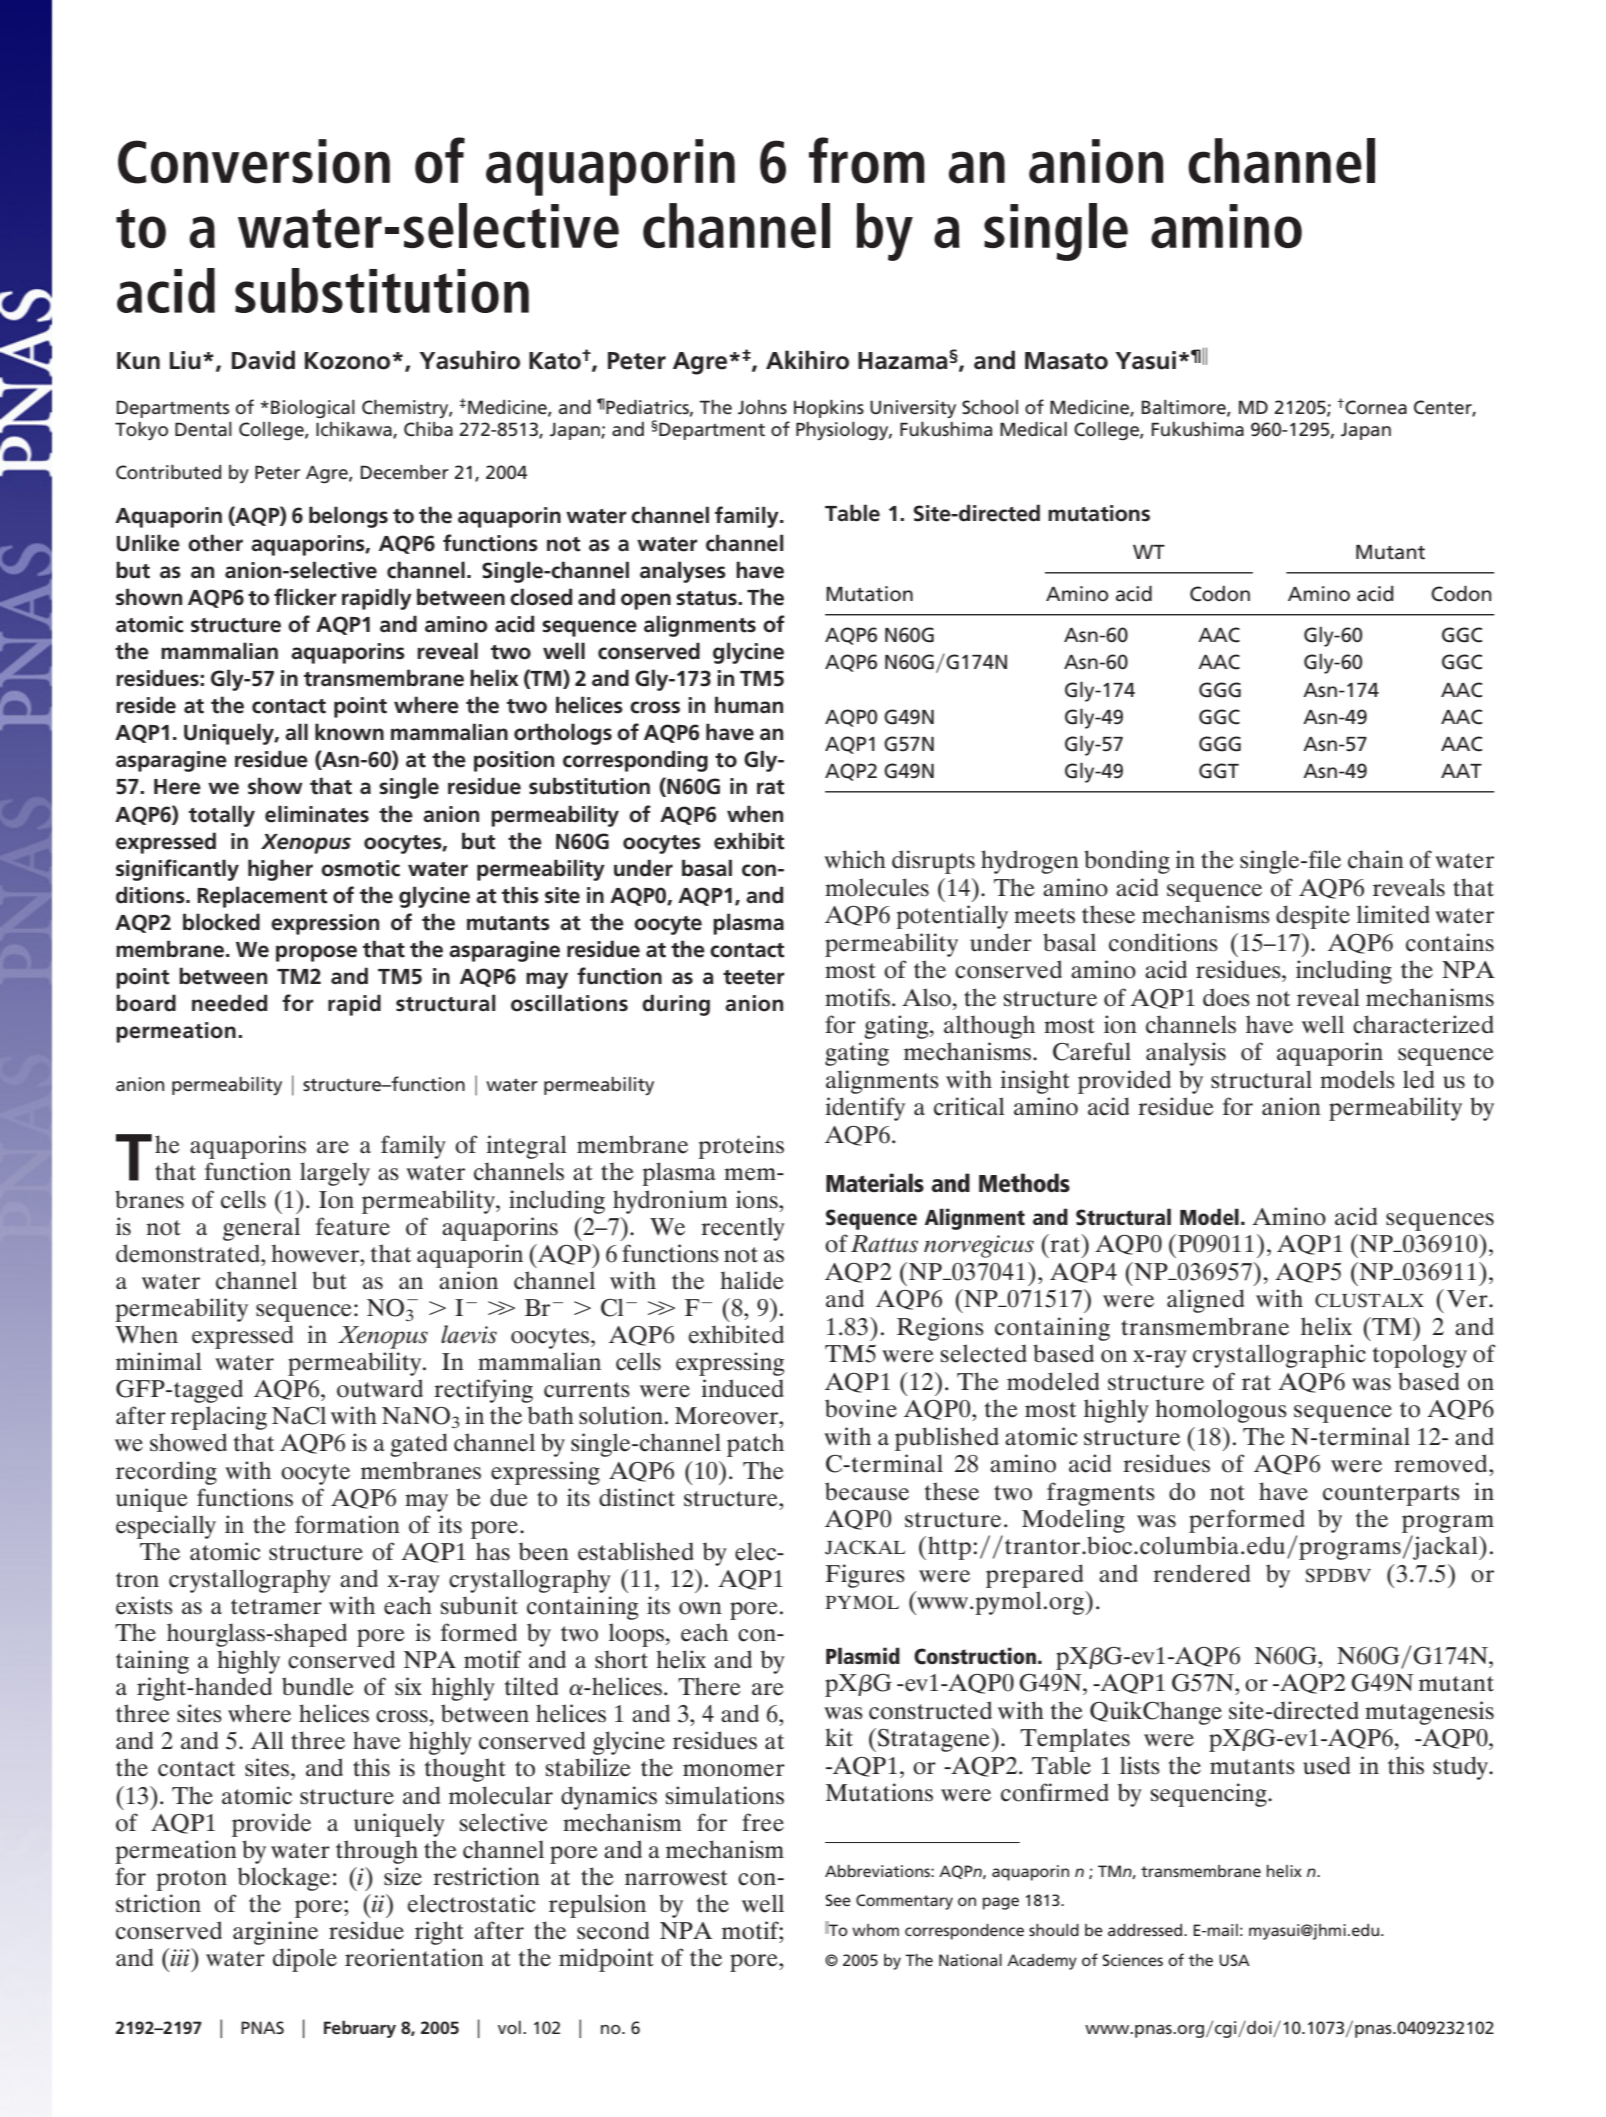  What do you see at coordinates (254, 161) in the image?
I see `Conversion` at bounding box center [254, 161].
